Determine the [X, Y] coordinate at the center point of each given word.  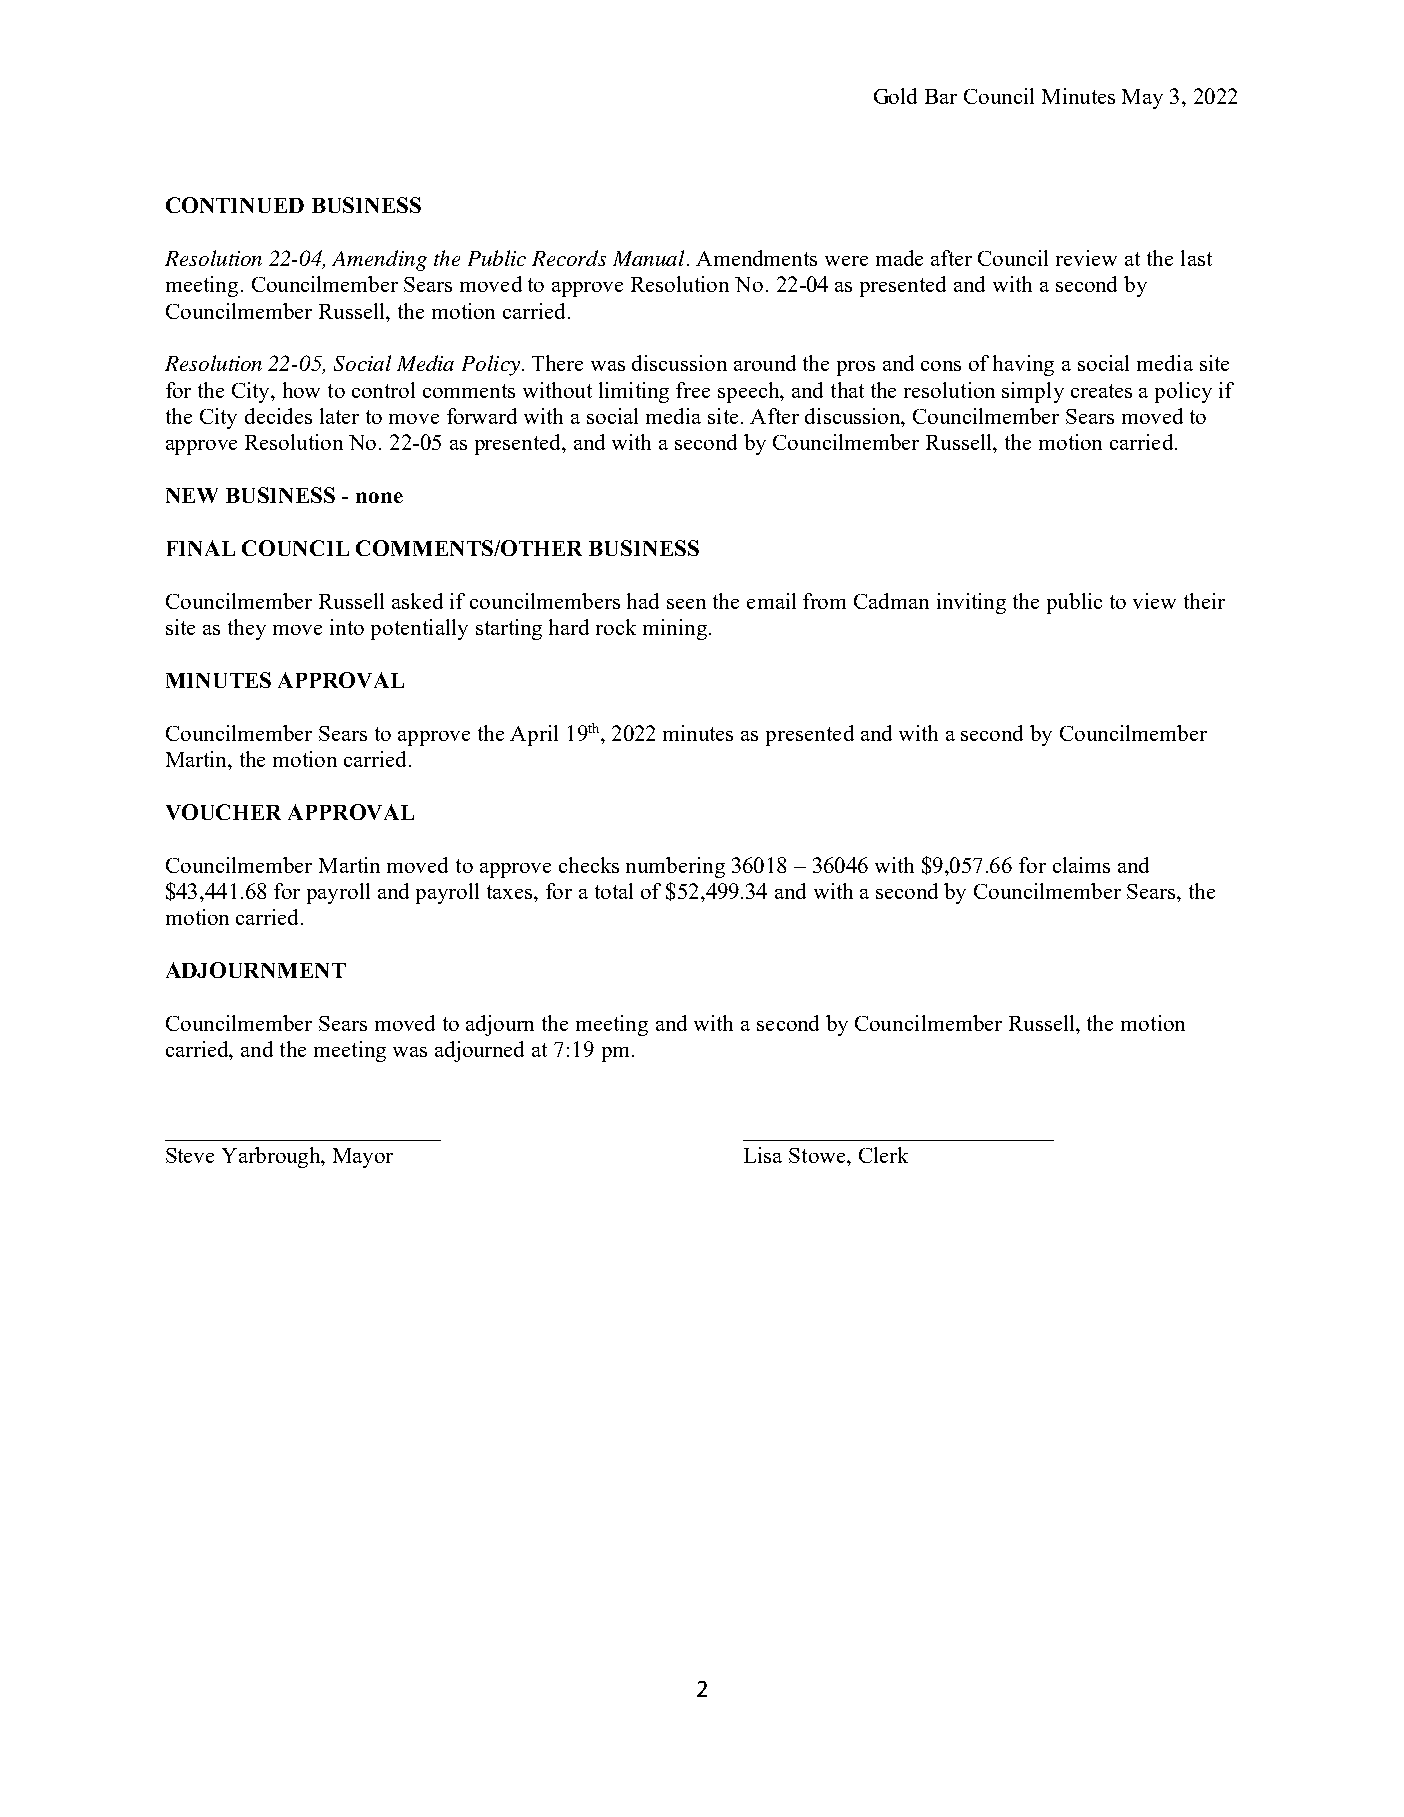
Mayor [363, 1158]
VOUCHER [223, 812]
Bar [941, 96]
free [693, 390]
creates [1101, 391]
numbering [675, 867]
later [339, 416]
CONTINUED [235, 205]
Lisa [763, 1155]
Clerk [883, 1155]
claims [1081, 865]
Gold [895, 96]
